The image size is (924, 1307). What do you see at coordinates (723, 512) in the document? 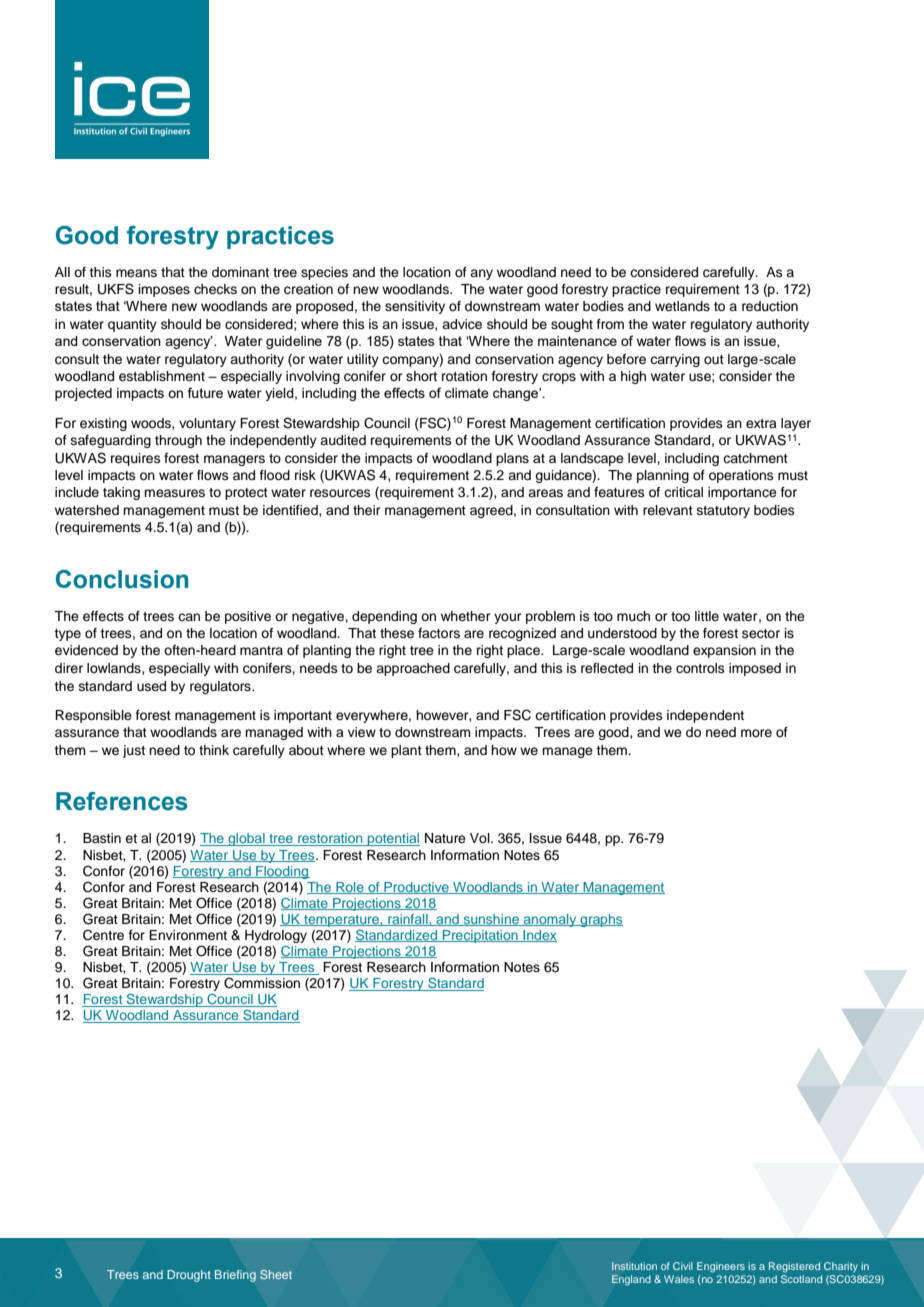
I see `statutory` at bounding box center [723, 512].
